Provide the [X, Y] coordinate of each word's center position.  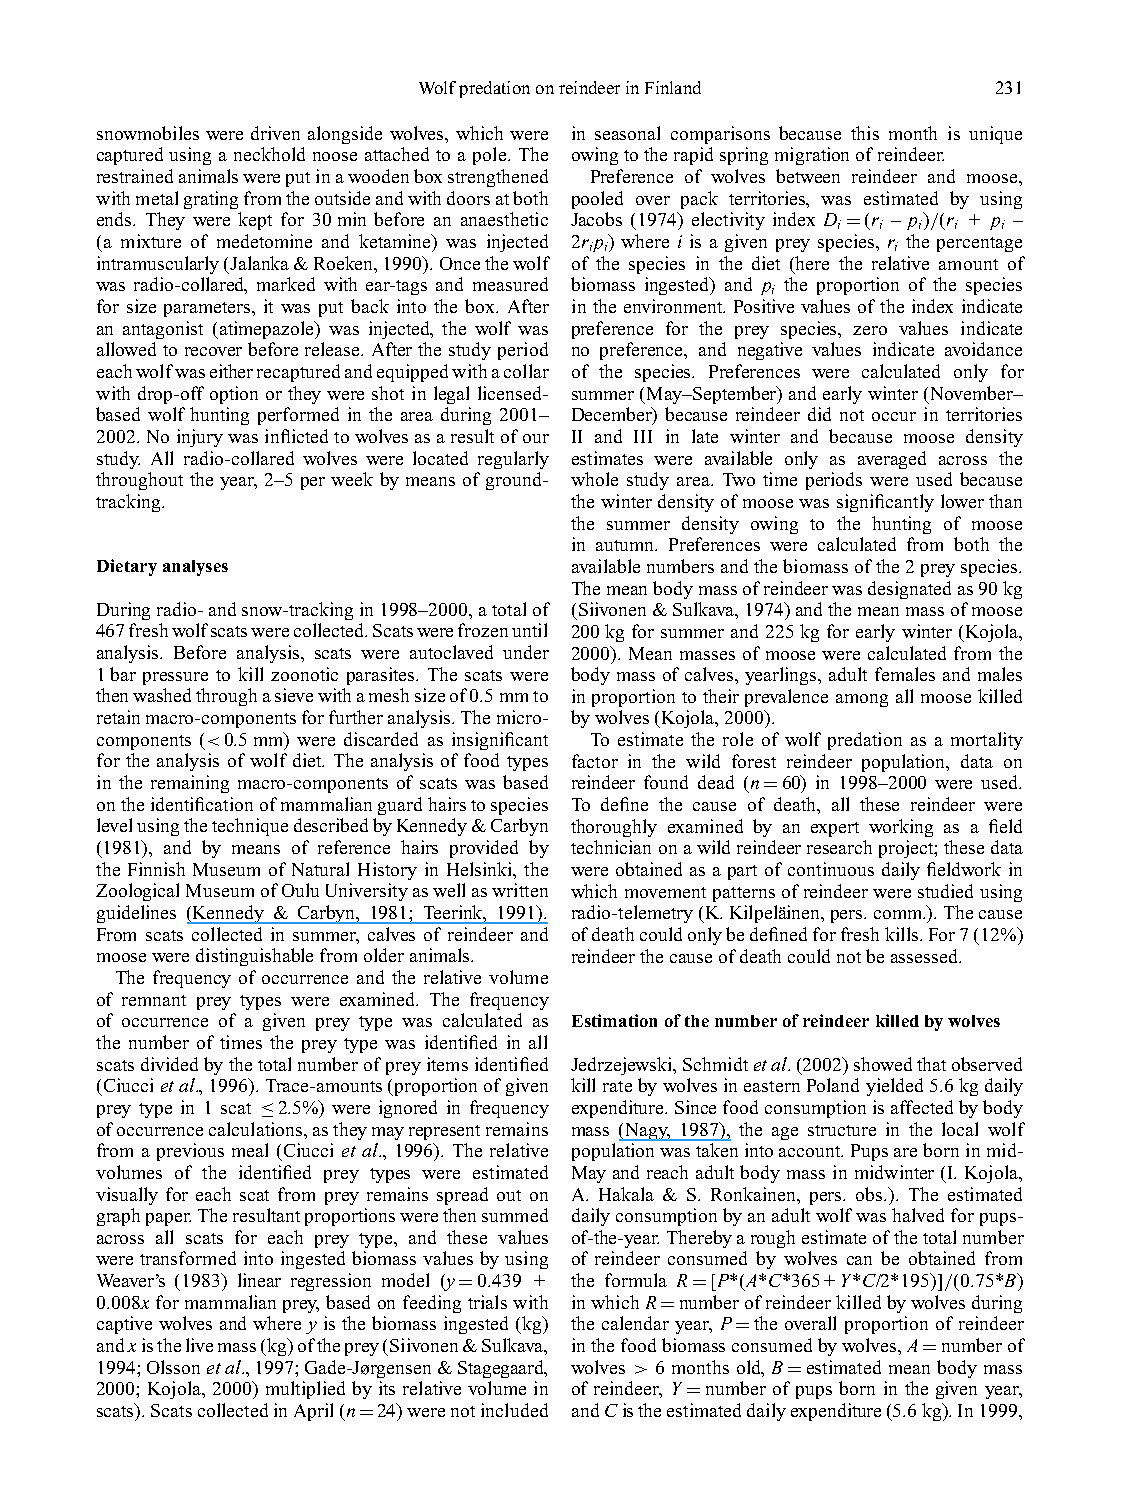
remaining [190, 784]
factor [595, 761]
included [514, 1410]
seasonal [627, 133]
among [862, 700]
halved [918, 1215]
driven [275, 133]
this [865, 133]
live [199, 1345]
